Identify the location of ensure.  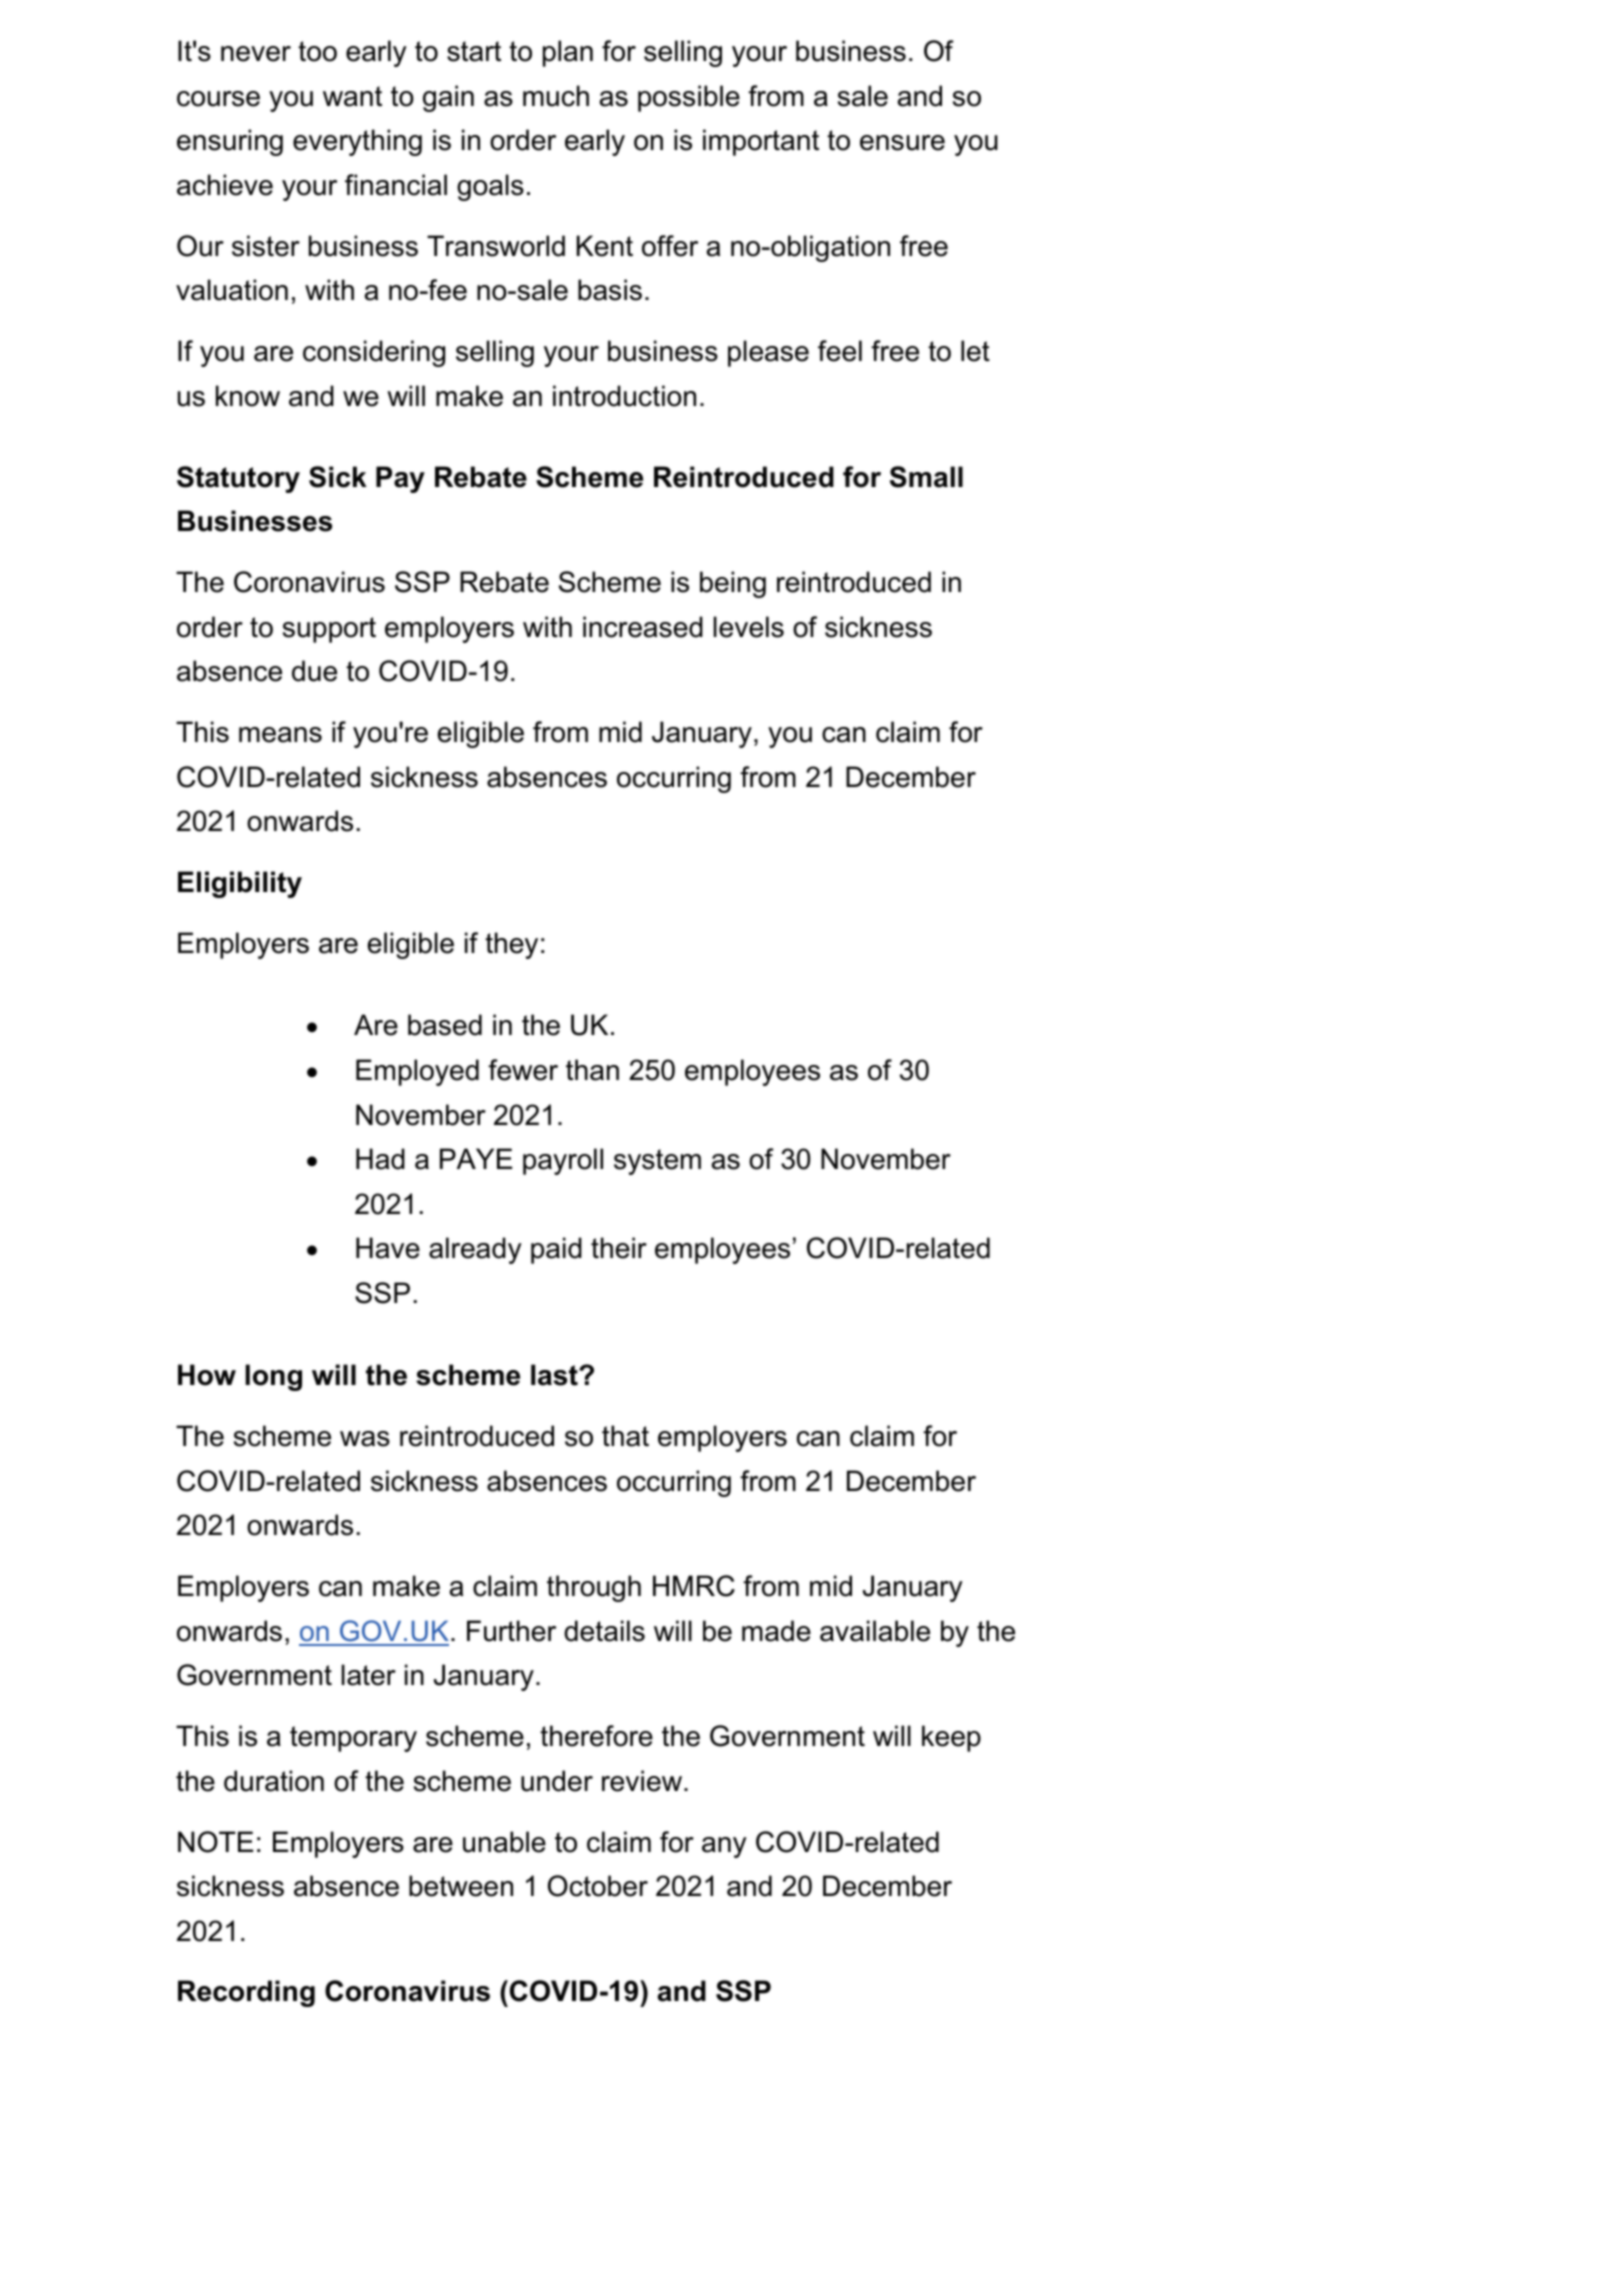
(902, 143).
